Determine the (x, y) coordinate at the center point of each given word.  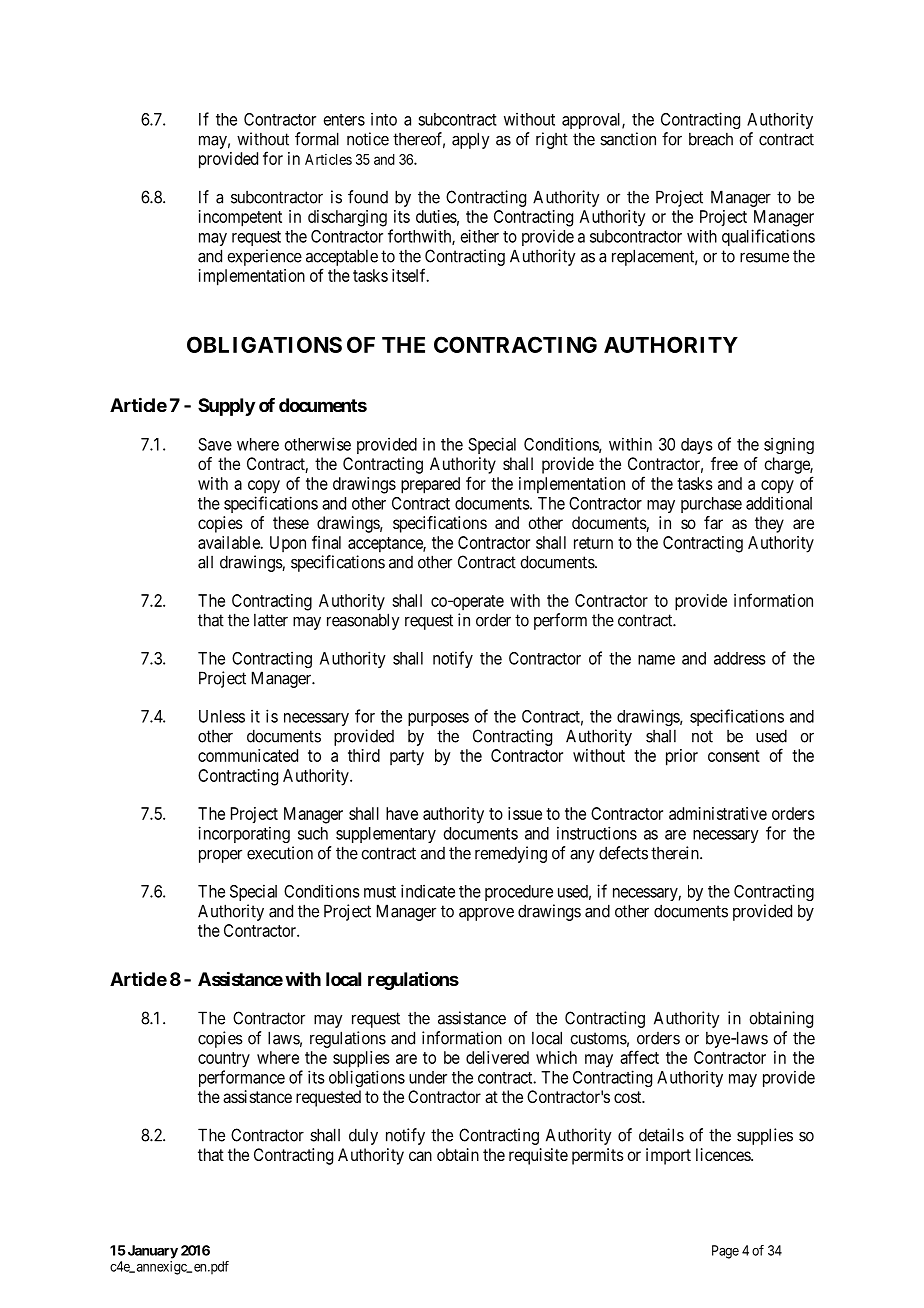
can (420, 1156)
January (151, 1252)
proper (220, 856)
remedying (511, 854)
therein (676, 853)
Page (725, 1252)
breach (711, 139)
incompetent (240, 218)
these (291, 522)
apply (471, 140)
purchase (711, 505)
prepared (430, 485)
